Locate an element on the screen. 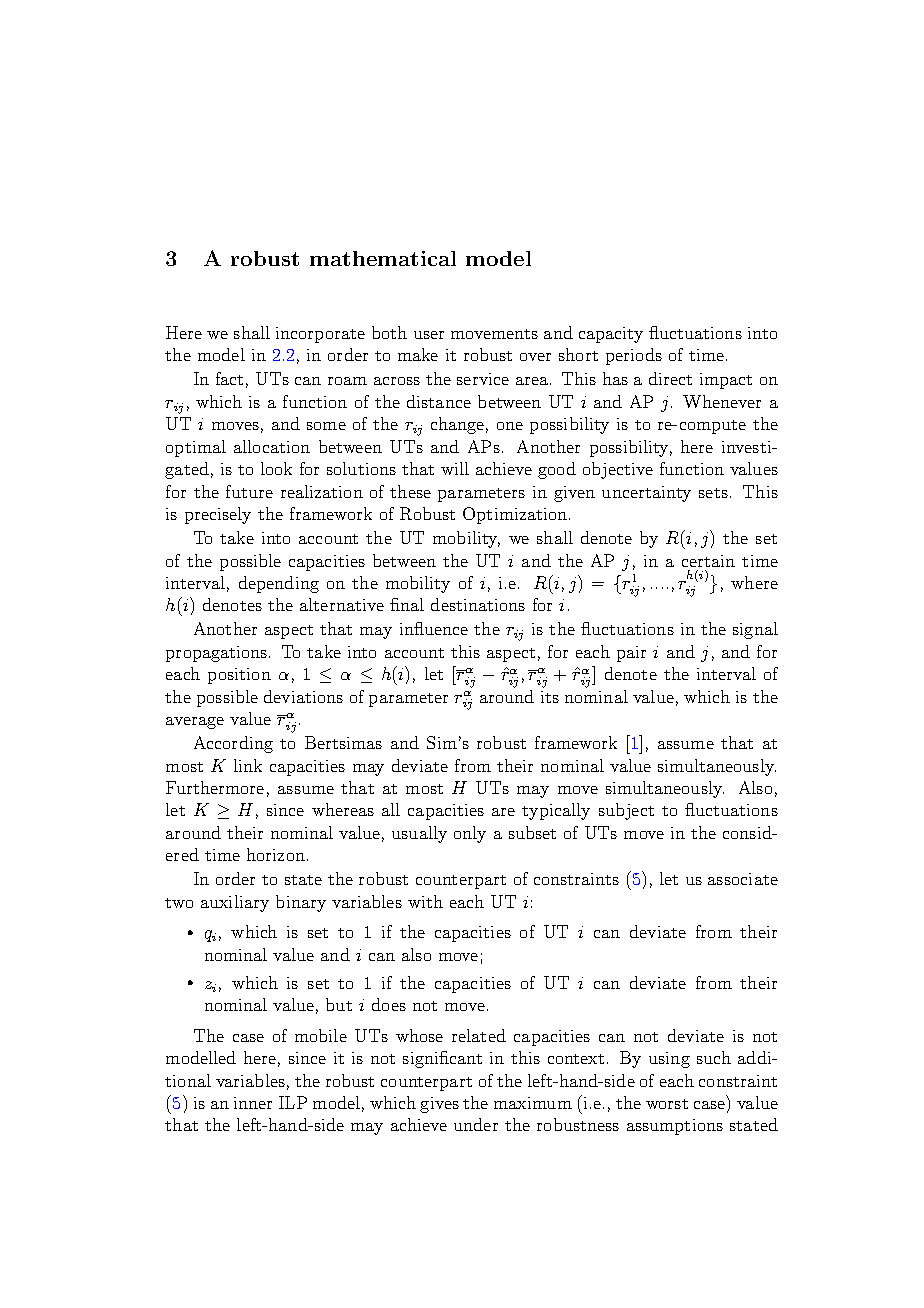  incorporate is located at coordinates (320, 335).
